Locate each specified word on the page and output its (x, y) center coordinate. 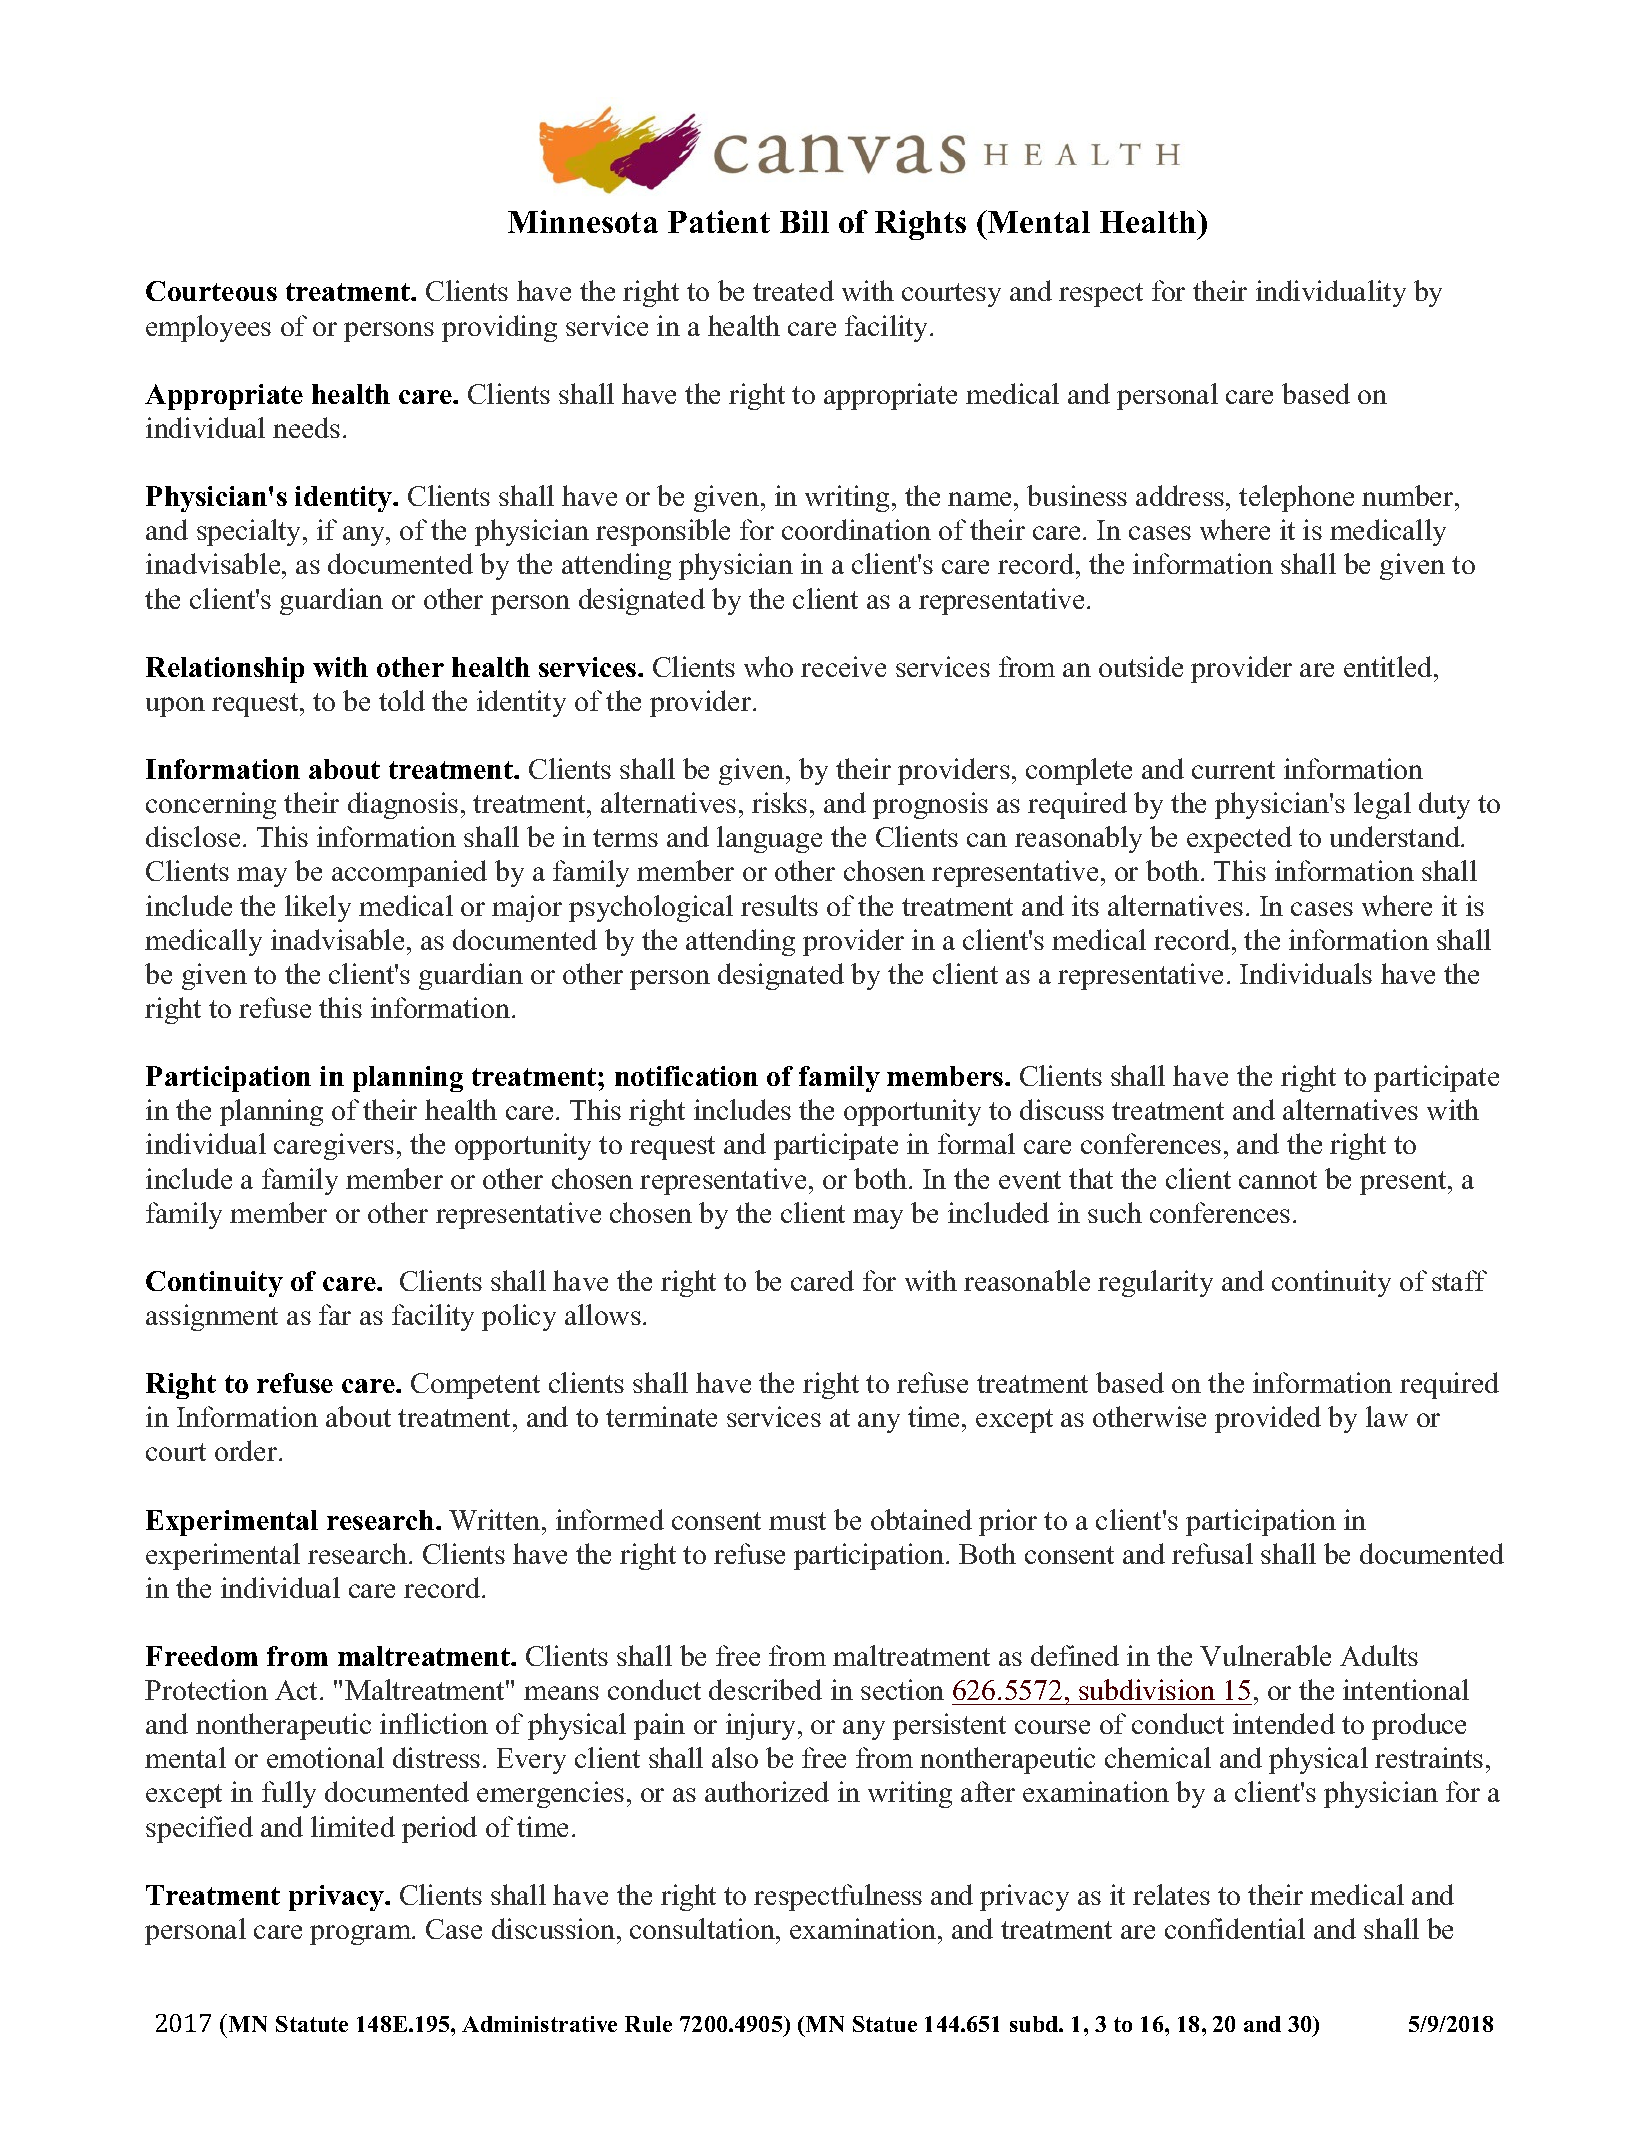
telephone (1296, 498)
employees (208, 328)
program (362, 1935)
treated (793, 290)
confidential (1235, 1928)
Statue (885, 2024)
